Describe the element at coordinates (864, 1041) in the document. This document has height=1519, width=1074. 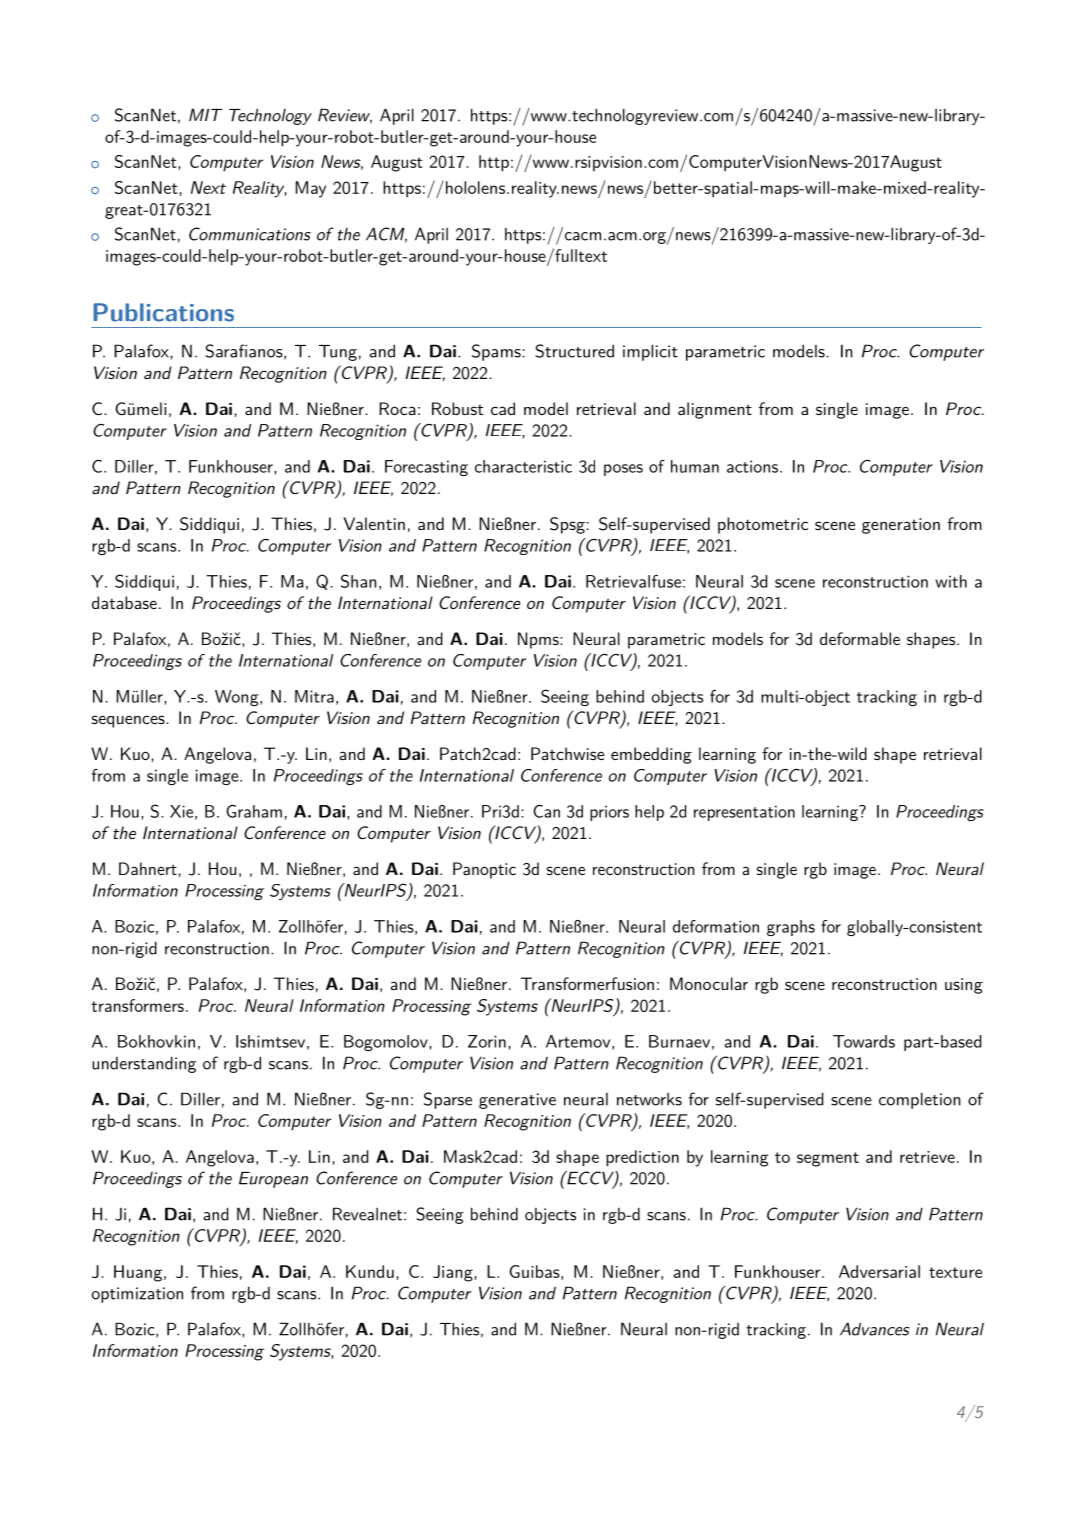
I see `Towards` at that location.
